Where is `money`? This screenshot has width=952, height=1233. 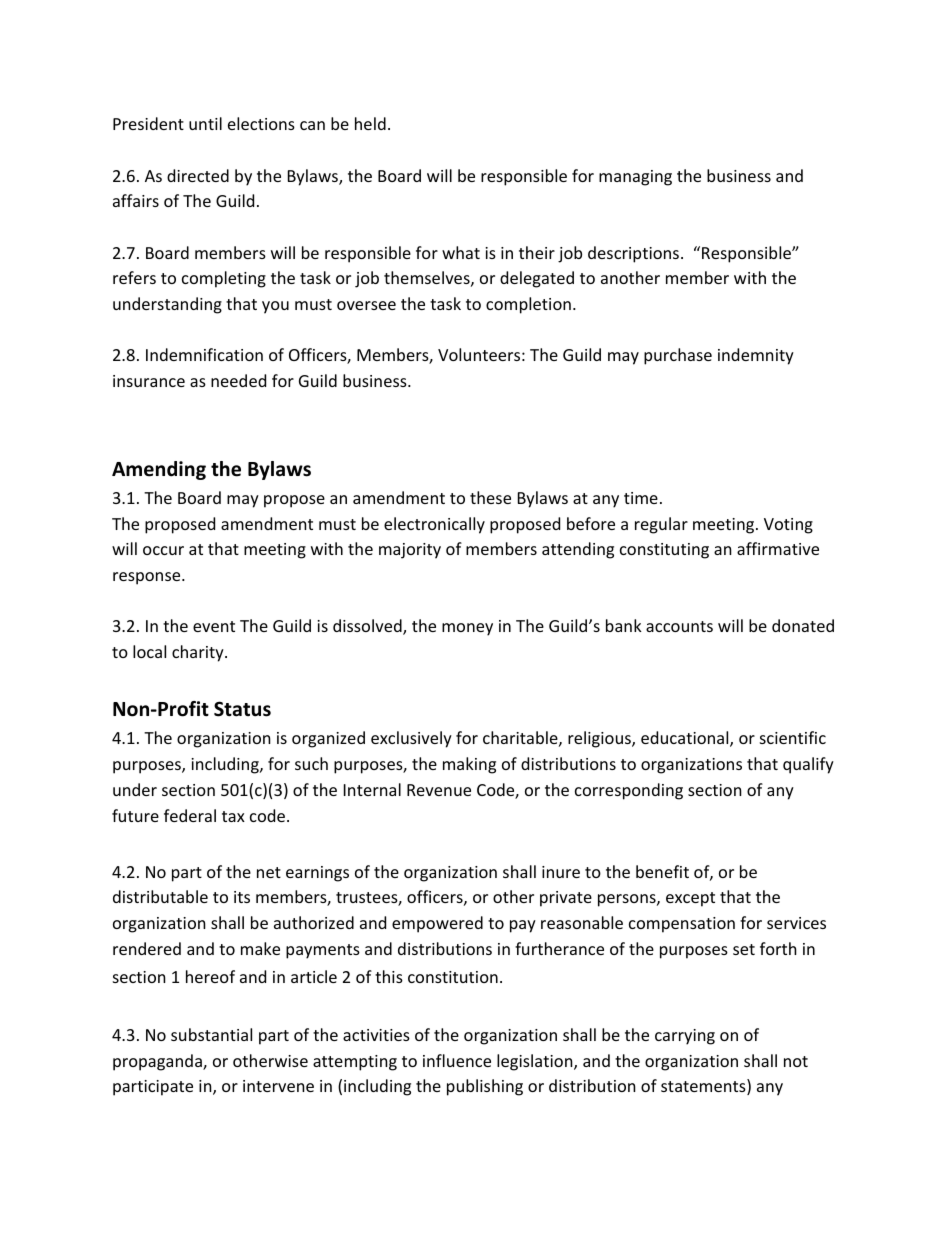 money is located at coordinates (467, 629).
